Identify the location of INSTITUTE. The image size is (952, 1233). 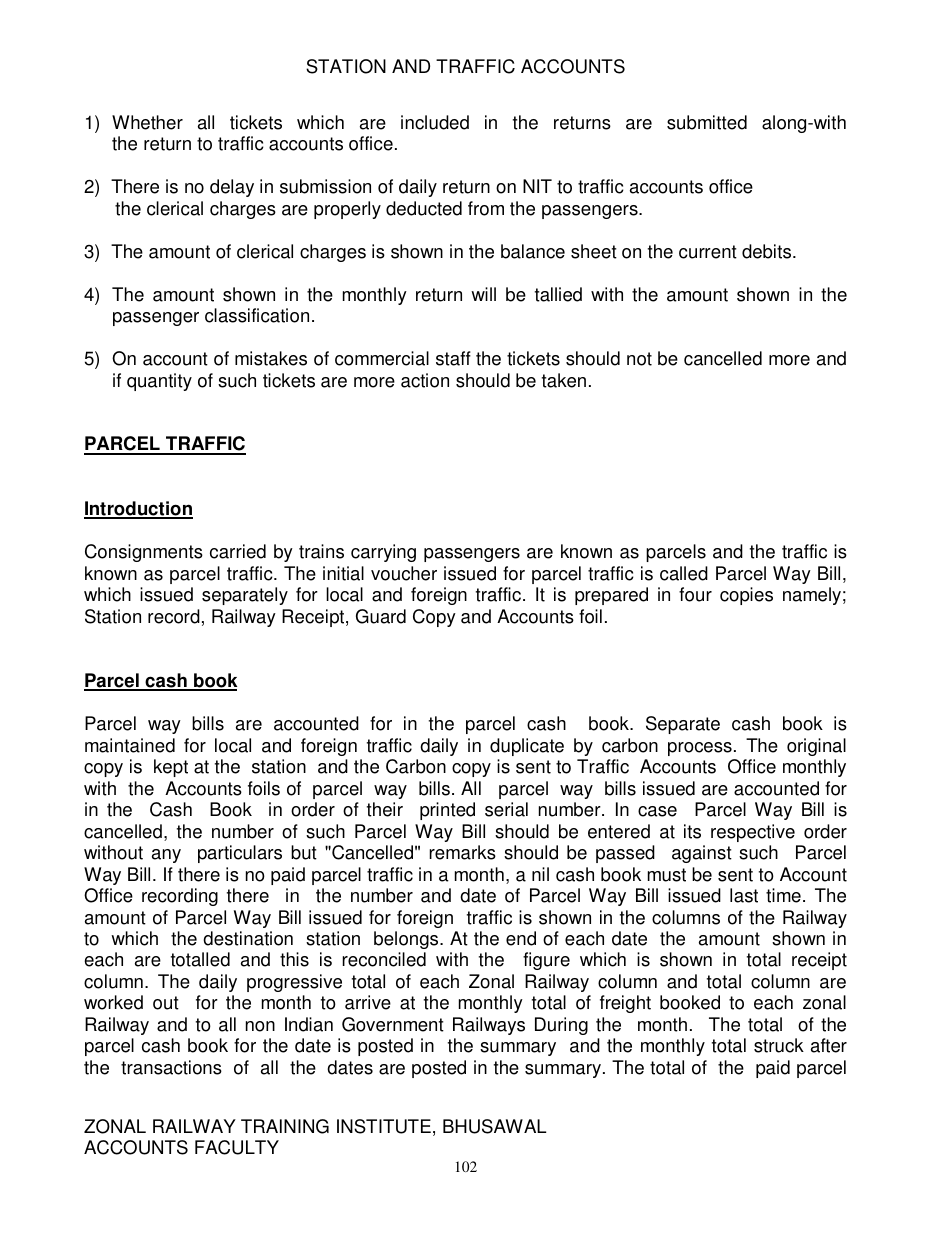
(384, 1126).
